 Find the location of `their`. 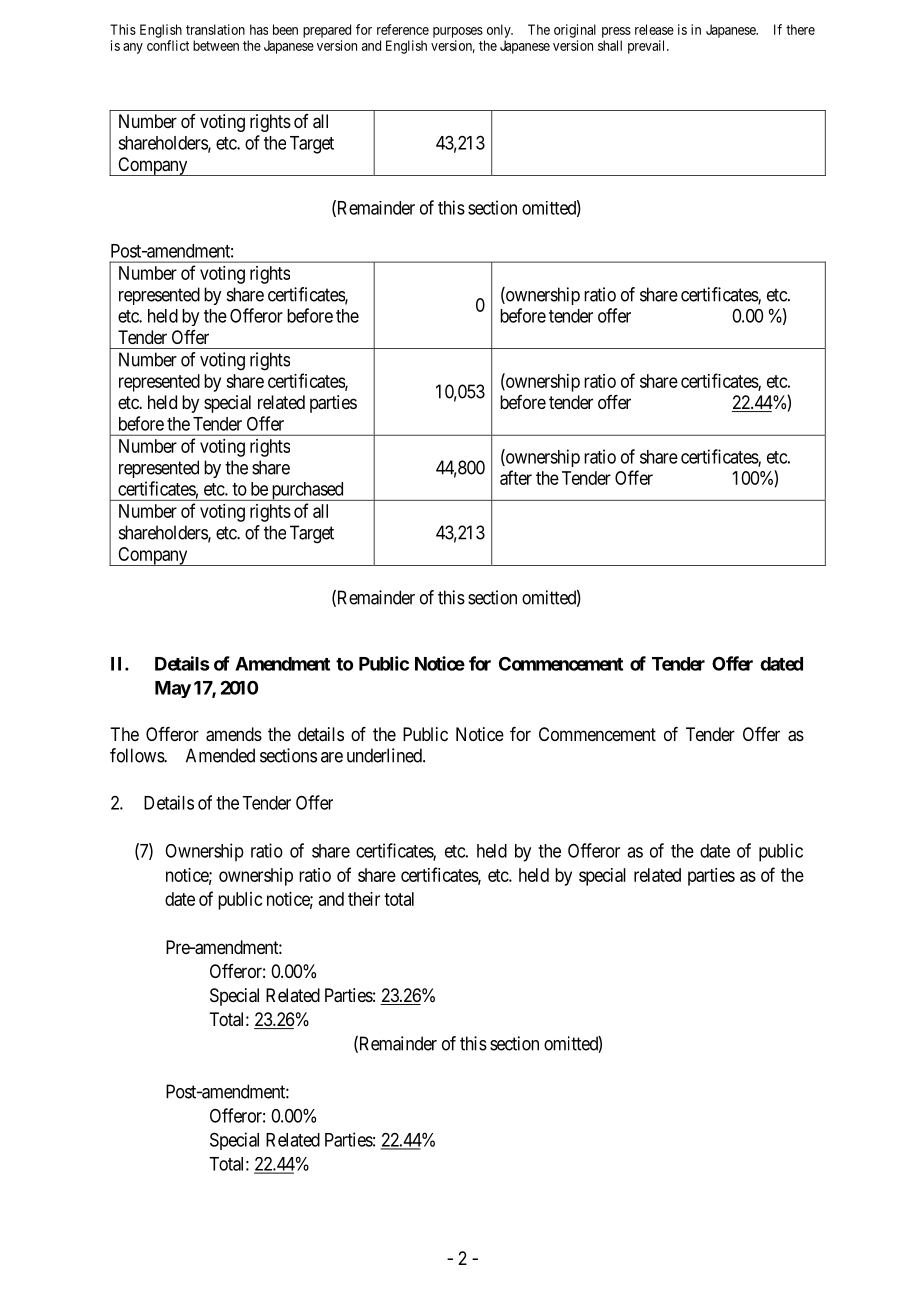

their is located at coordinates (364, 899).
